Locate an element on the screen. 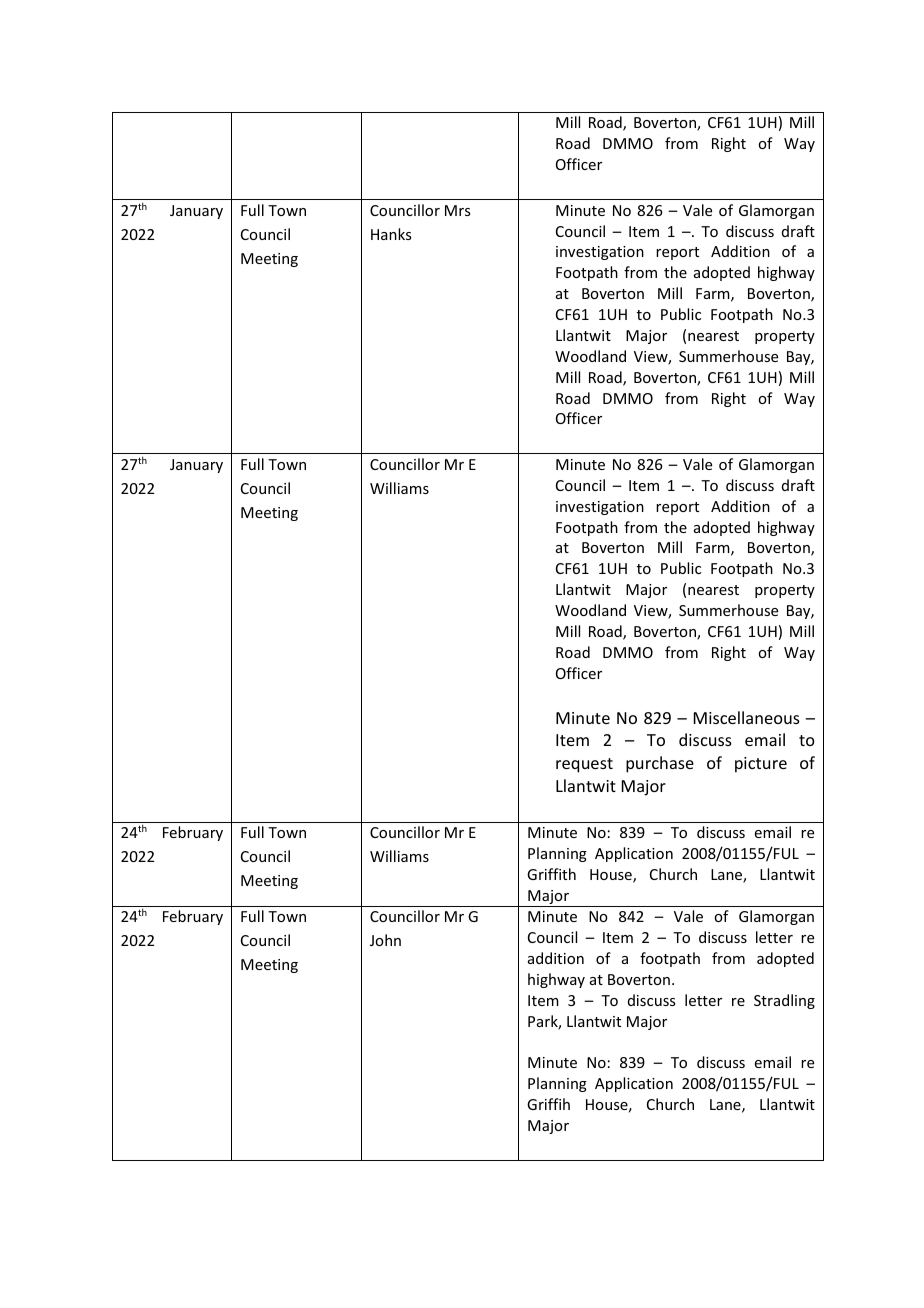 The width and height of the screenshot is (924, 1308). request is located at coordinates (584, 765).
